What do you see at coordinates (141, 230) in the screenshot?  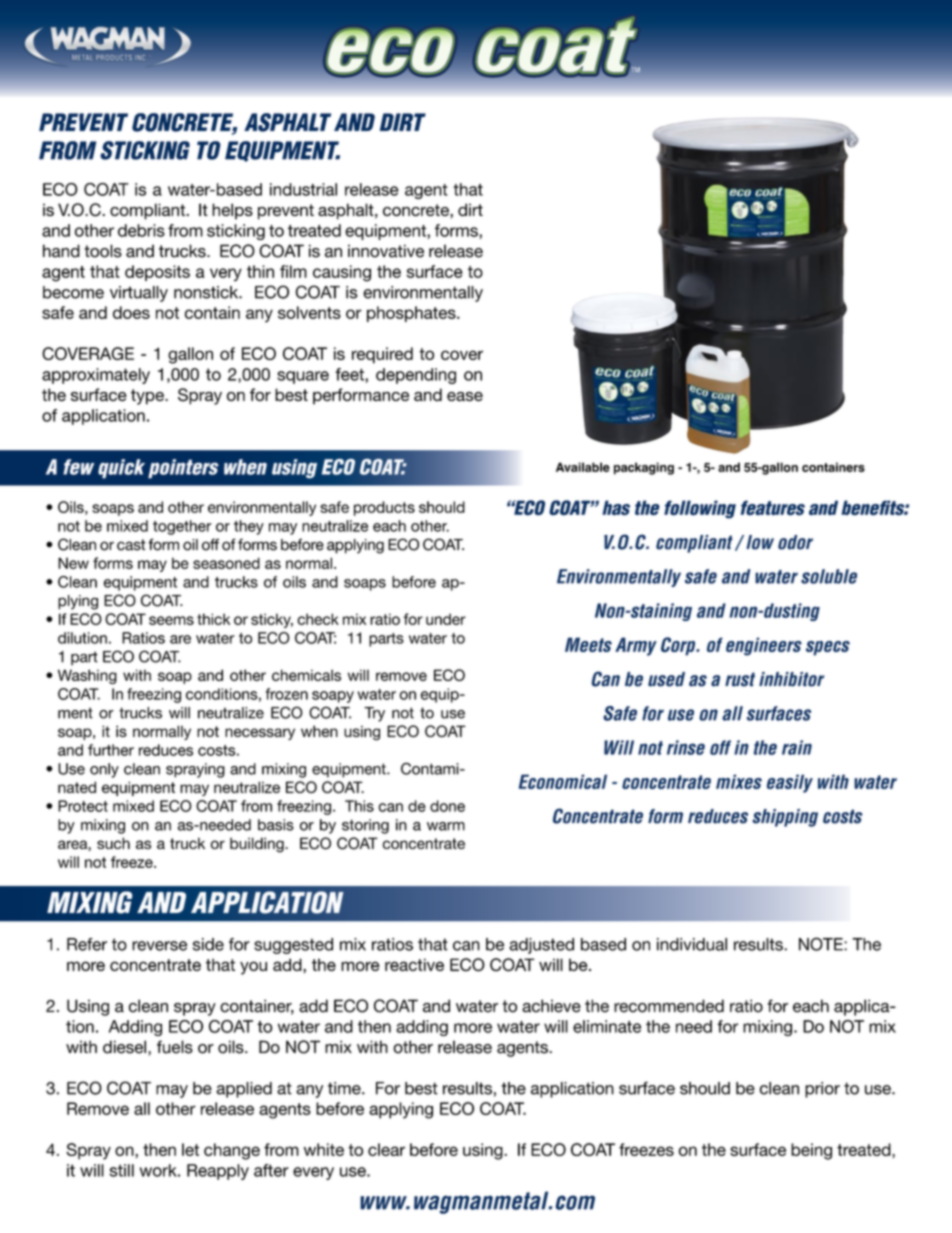 I see `debris` at bounding box center [141, 230].
